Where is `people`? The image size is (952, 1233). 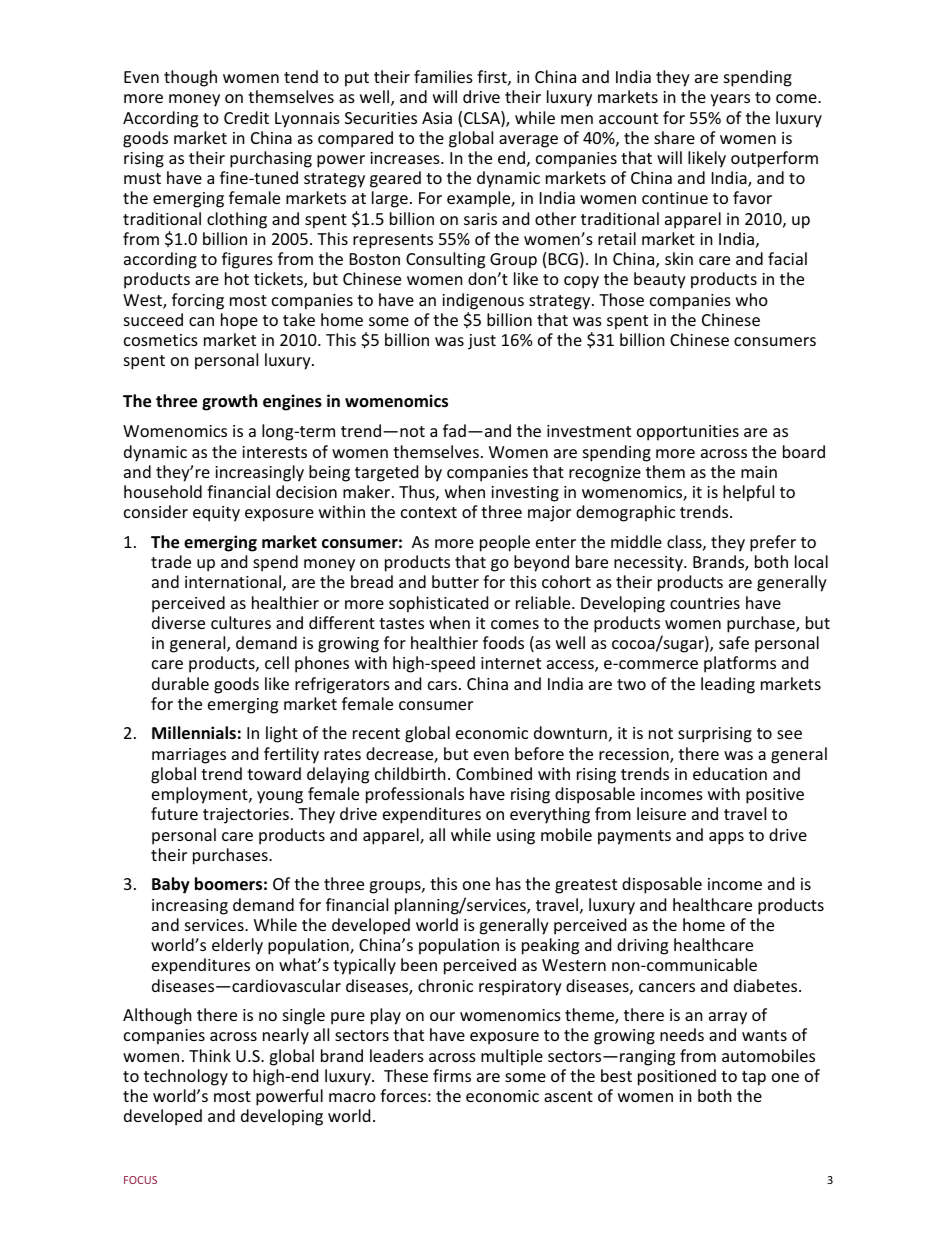
people is located at coordinates (505, 543).
